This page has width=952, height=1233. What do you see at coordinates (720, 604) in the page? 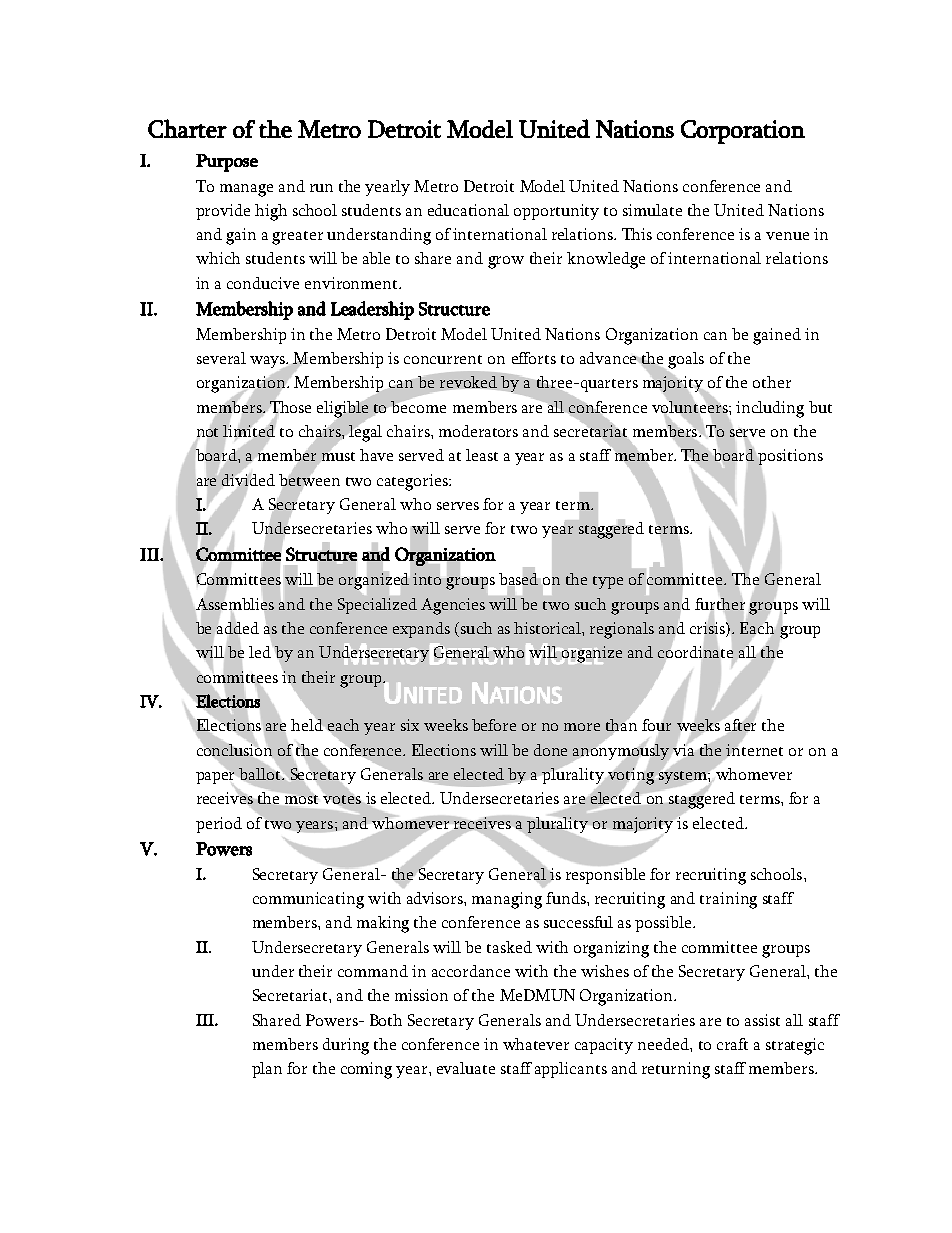
I see `further` at bounding box center [720, 604].
